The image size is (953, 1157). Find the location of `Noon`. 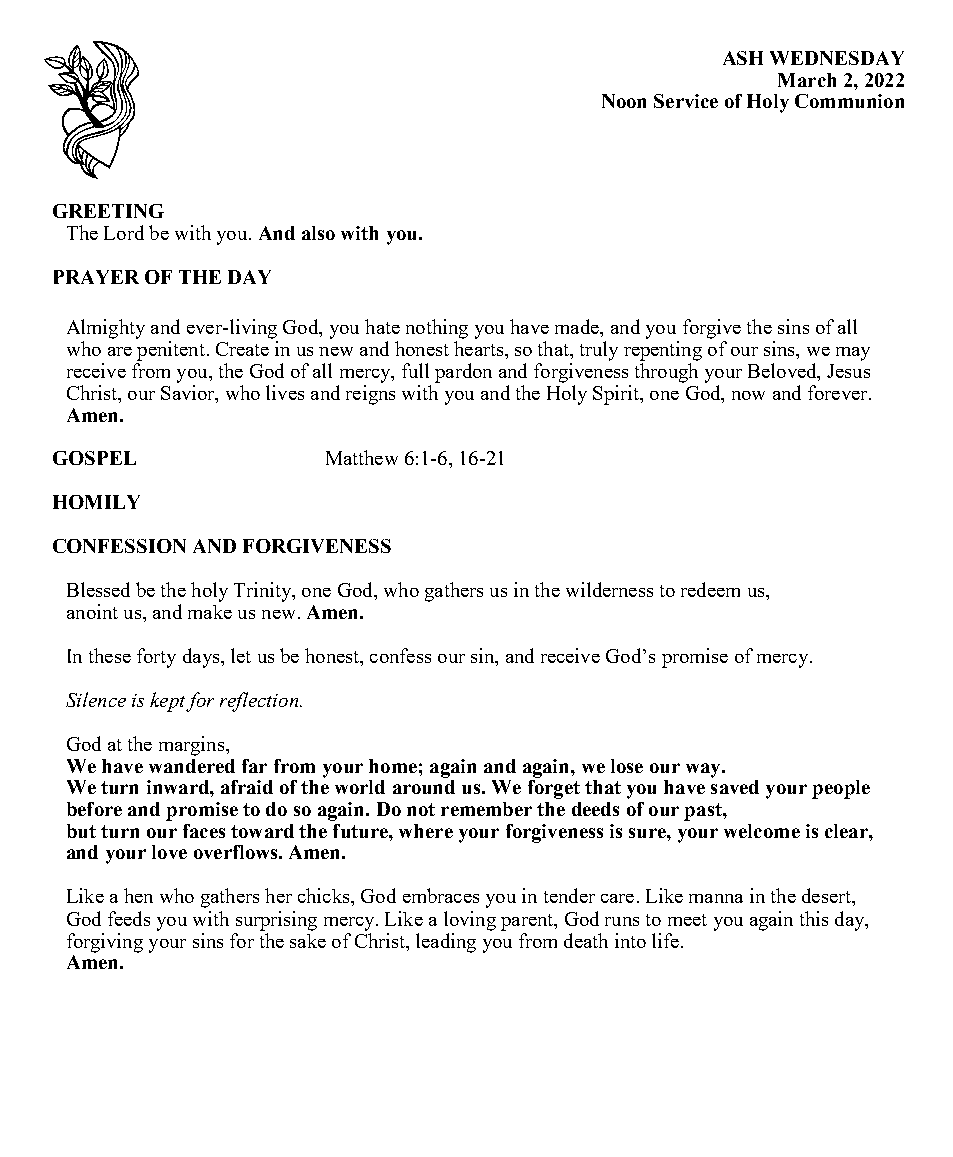

Noon is located at coordinates (624, 101).
